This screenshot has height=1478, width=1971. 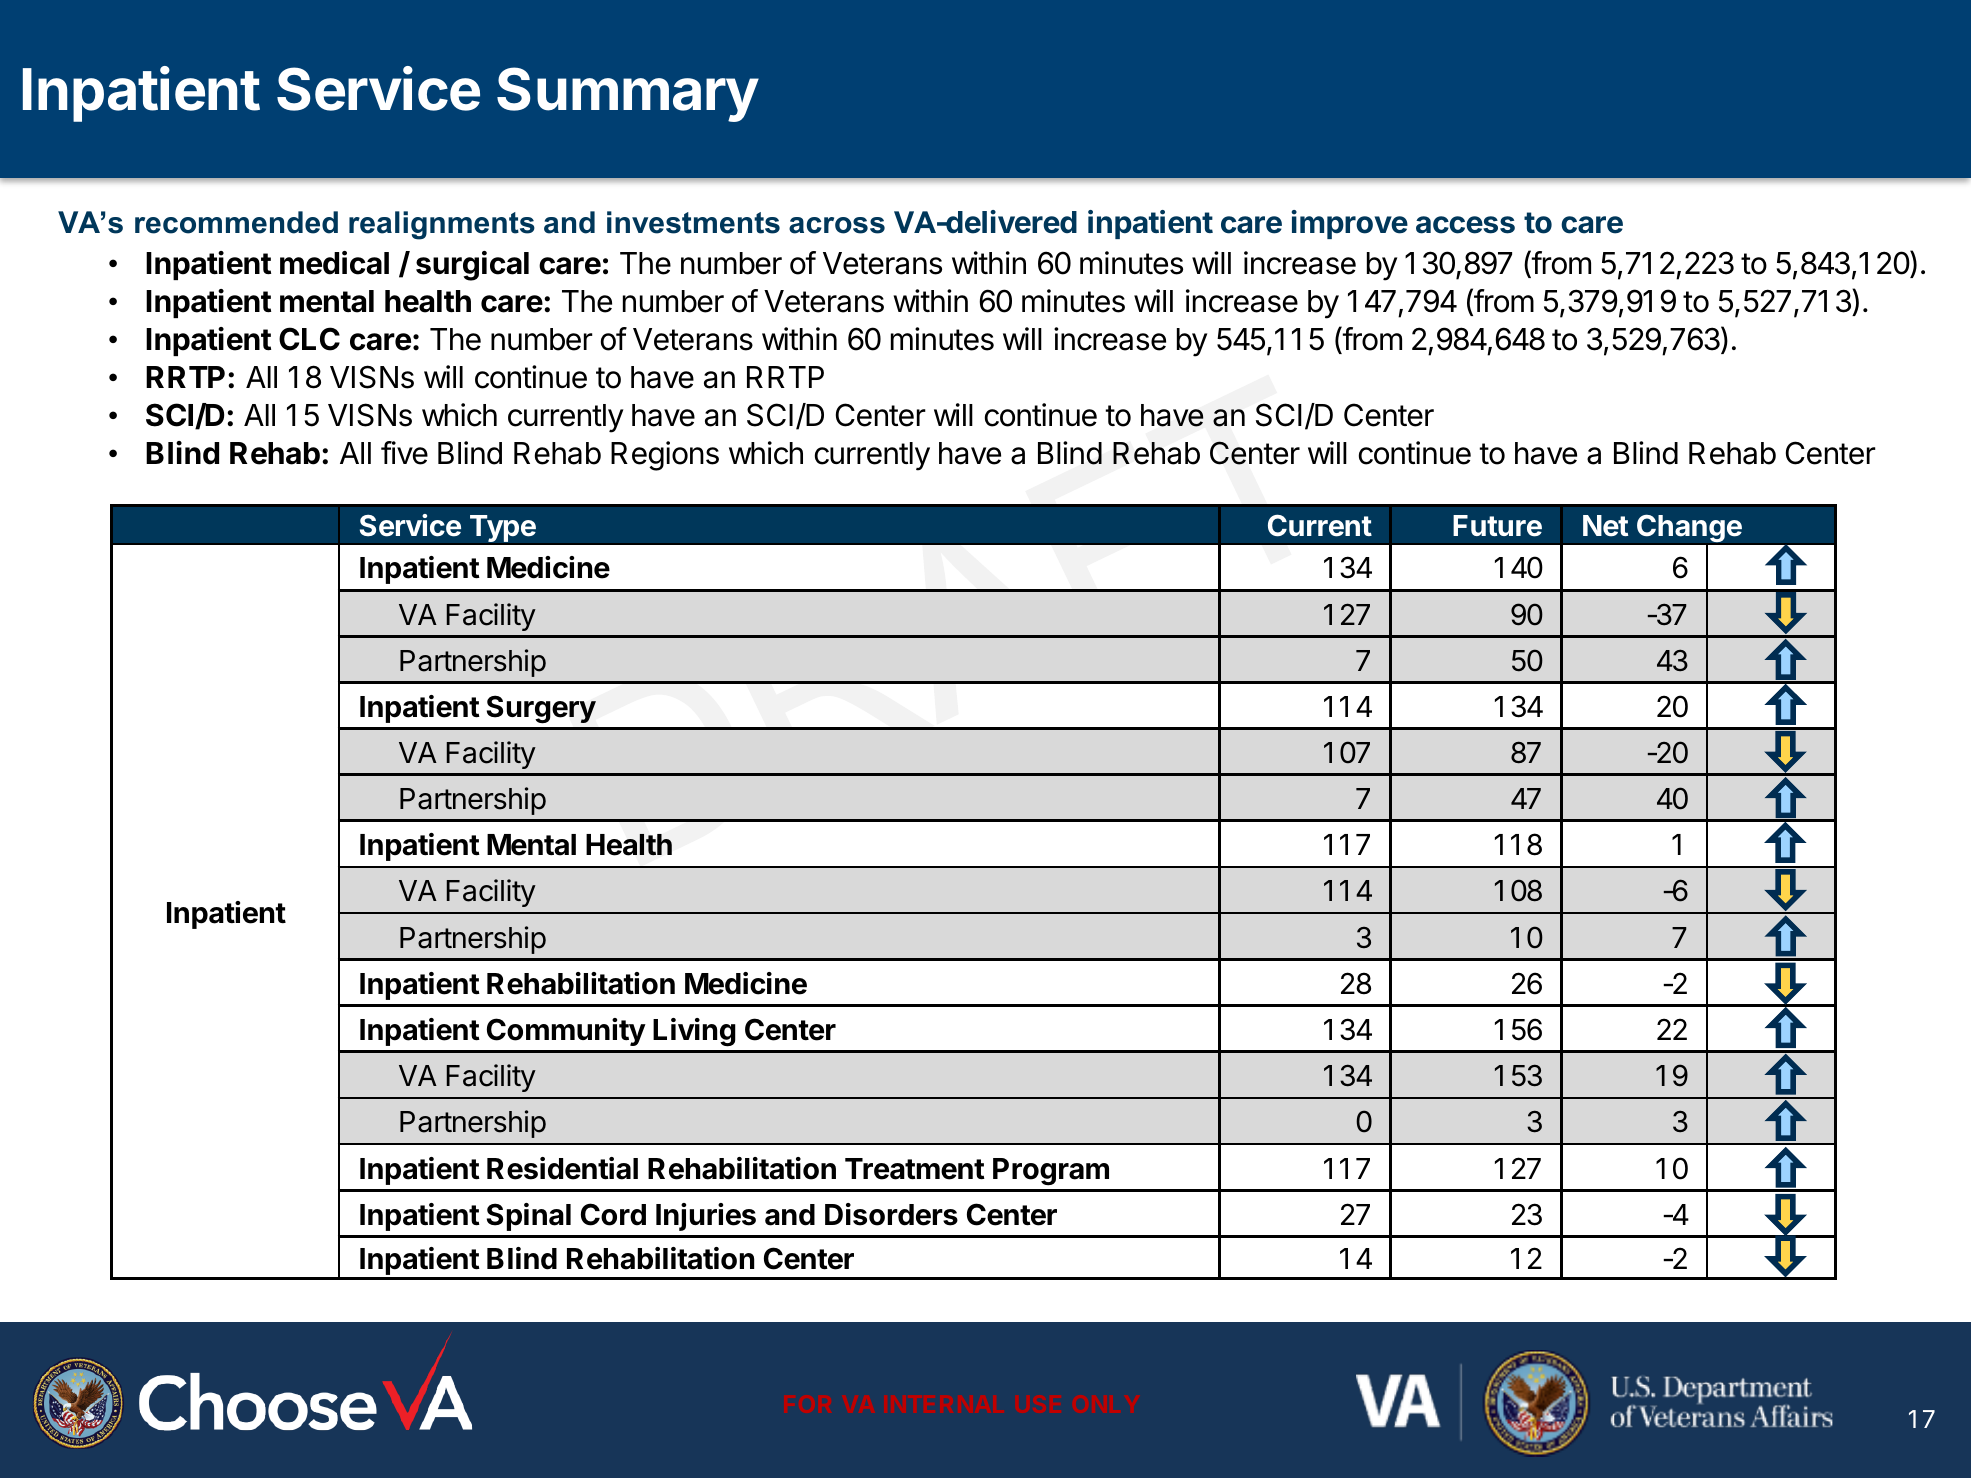 What do you see at coordinates (1497, 526) in the screenshot?
I see `Future` at bounding box center [1497, 526].
